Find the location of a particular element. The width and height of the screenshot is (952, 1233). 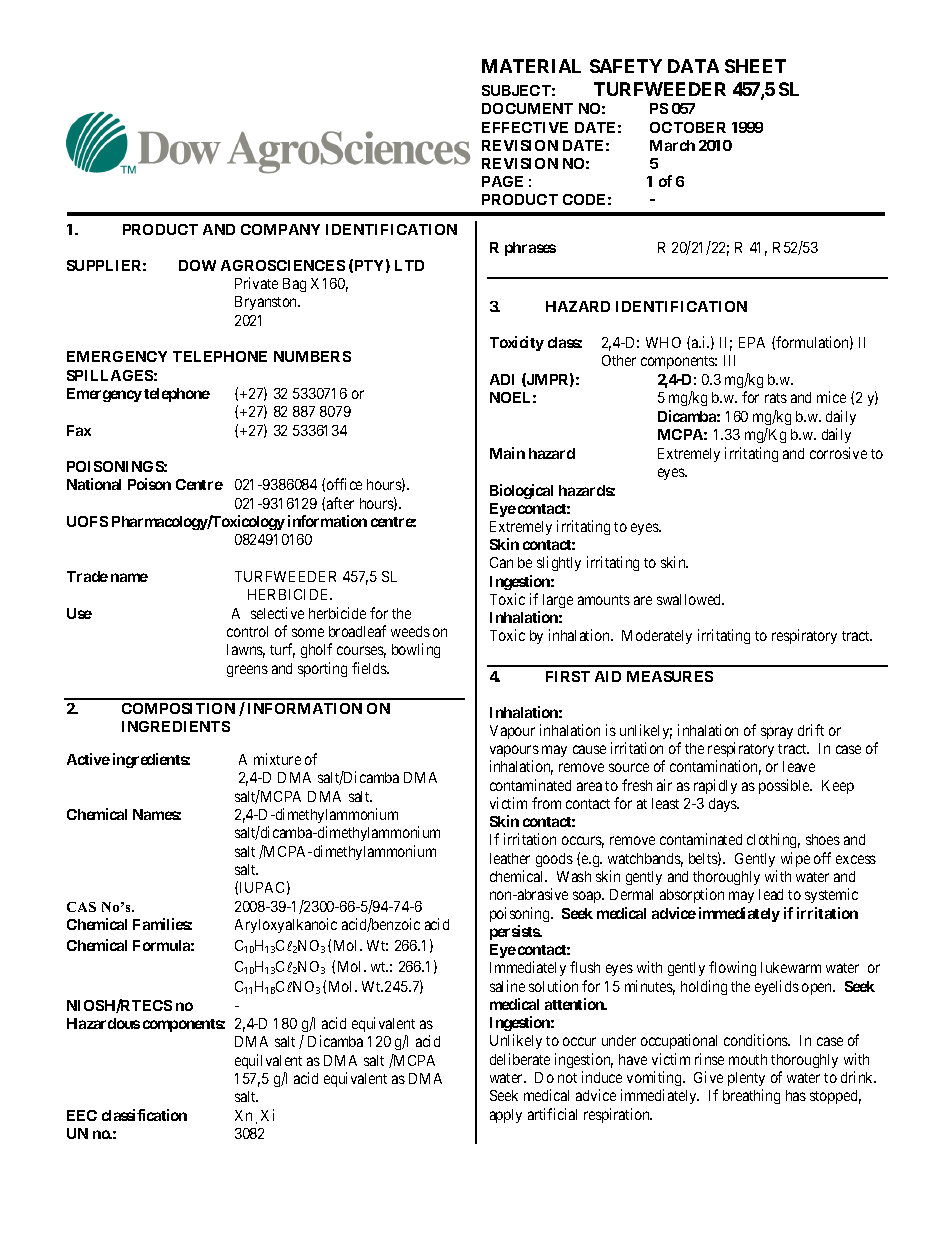

Fax is located at coordinates (79, 430).
